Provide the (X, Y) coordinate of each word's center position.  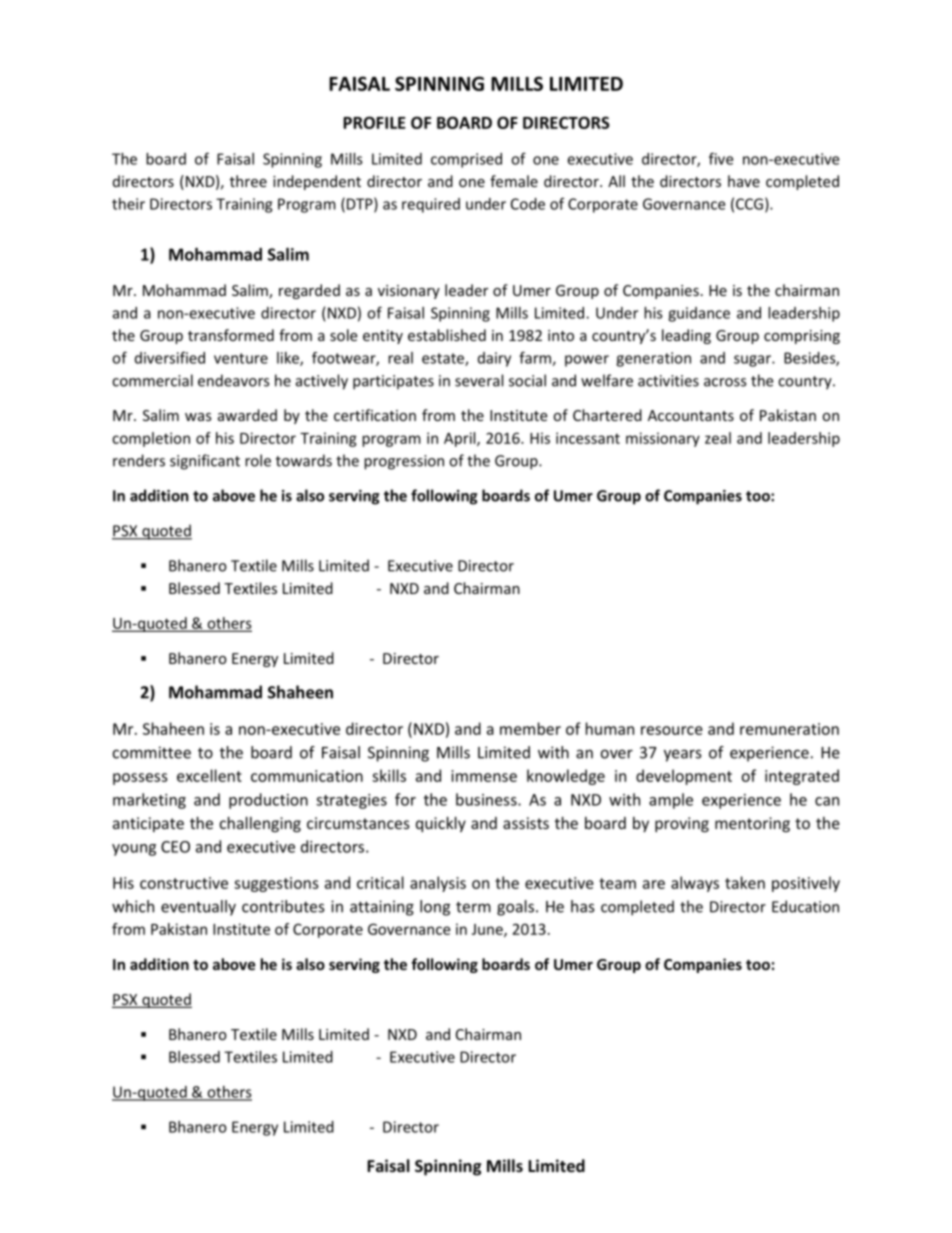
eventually (198, 908)
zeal (718, 438)
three (248, 181)
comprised (466, 160)
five (721, 158)
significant (205, 462)
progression (404, 462)
